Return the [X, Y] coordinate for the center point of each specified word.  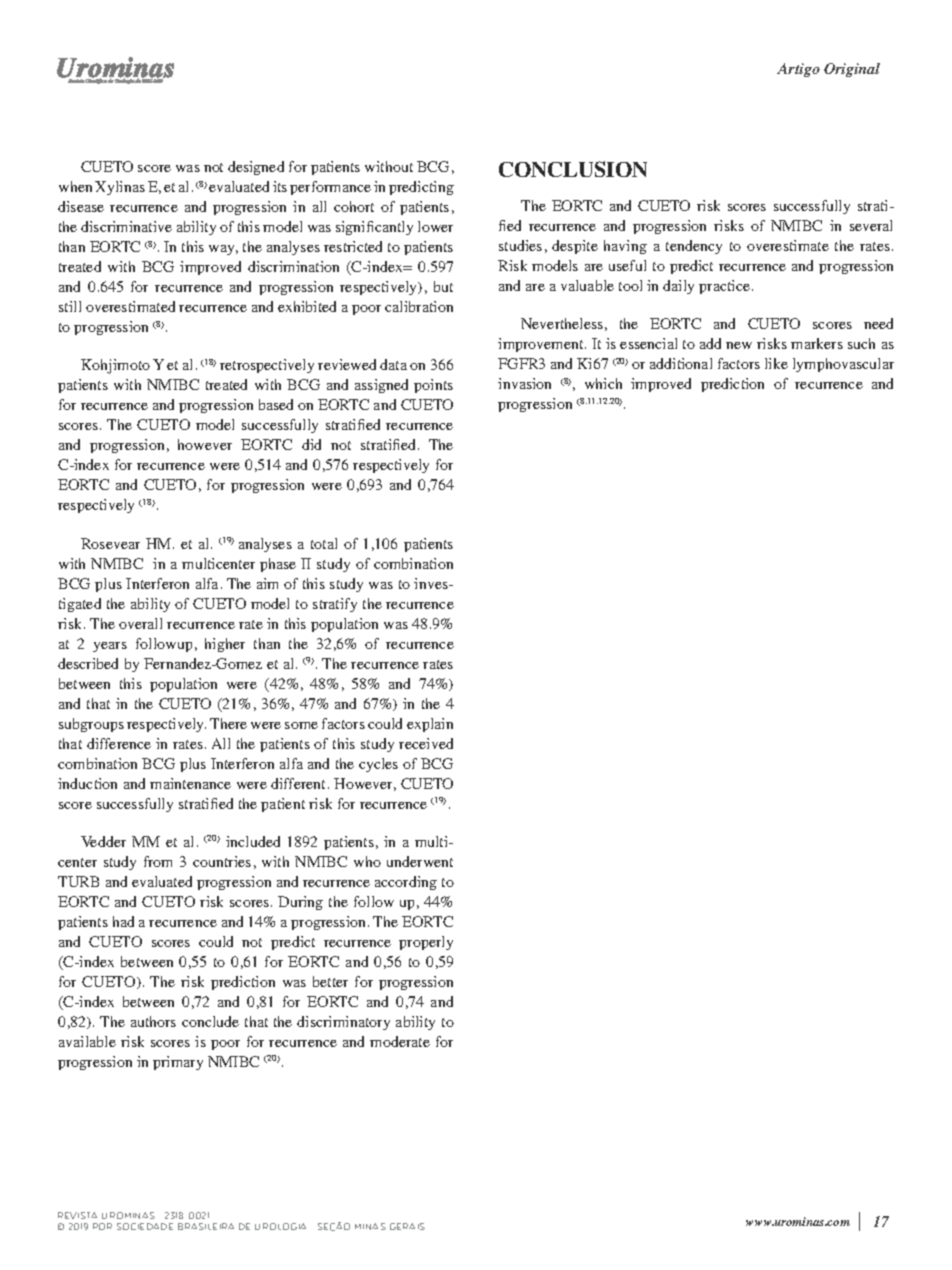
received [426, 743]
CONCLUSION [573, 169]
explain [430, 725]
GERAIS [407, 1226]
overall [140, 623]
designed [256, 168]
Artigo [798, 70]
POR [102, 1226]
